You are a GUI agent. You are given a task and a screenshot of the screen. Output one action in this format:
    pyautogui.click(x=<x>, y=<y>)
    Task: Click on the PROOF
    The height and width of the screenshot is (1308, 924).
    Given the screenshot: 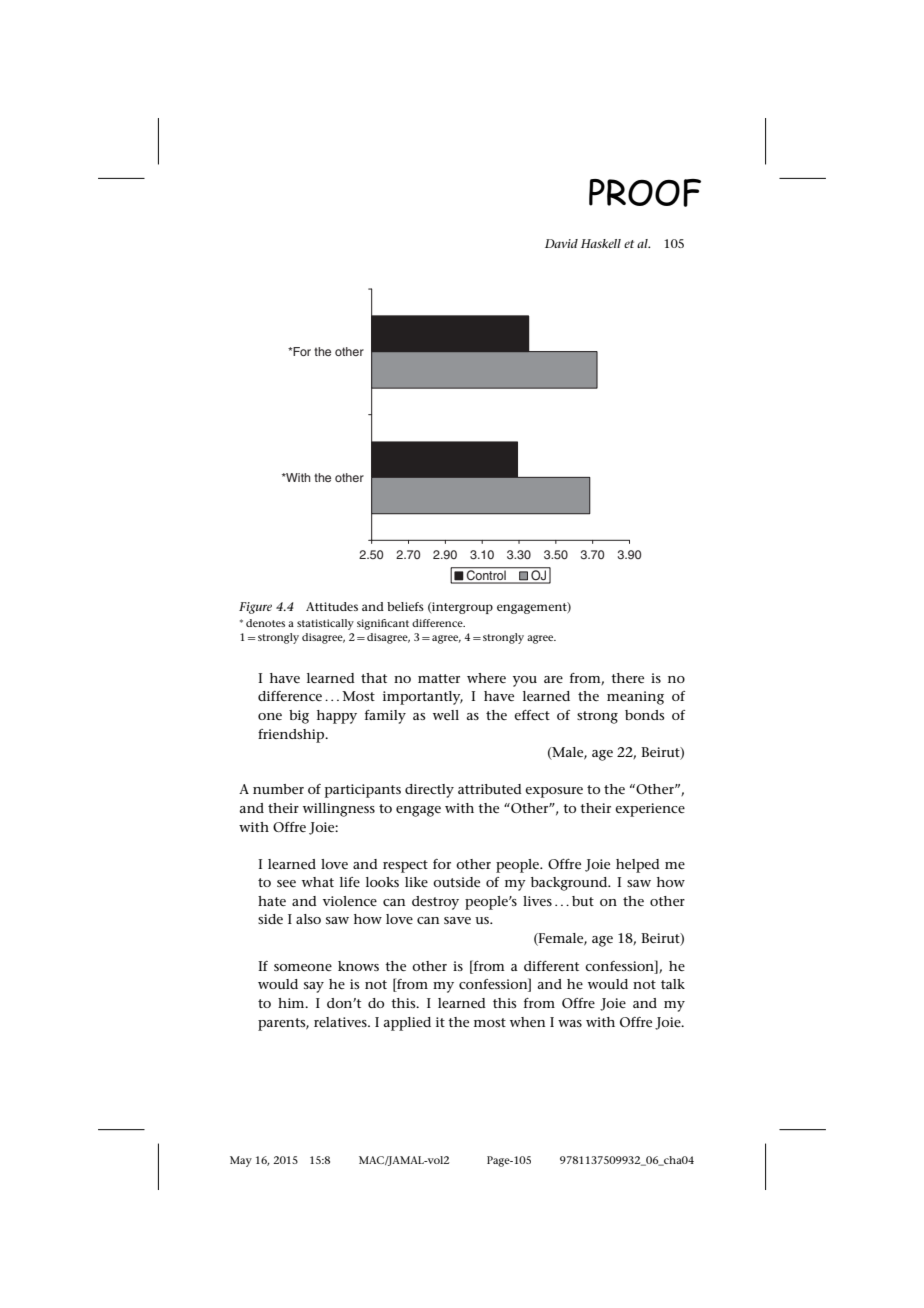 What is the action you would take?
    pyautogui.click(x=645, y=193)
